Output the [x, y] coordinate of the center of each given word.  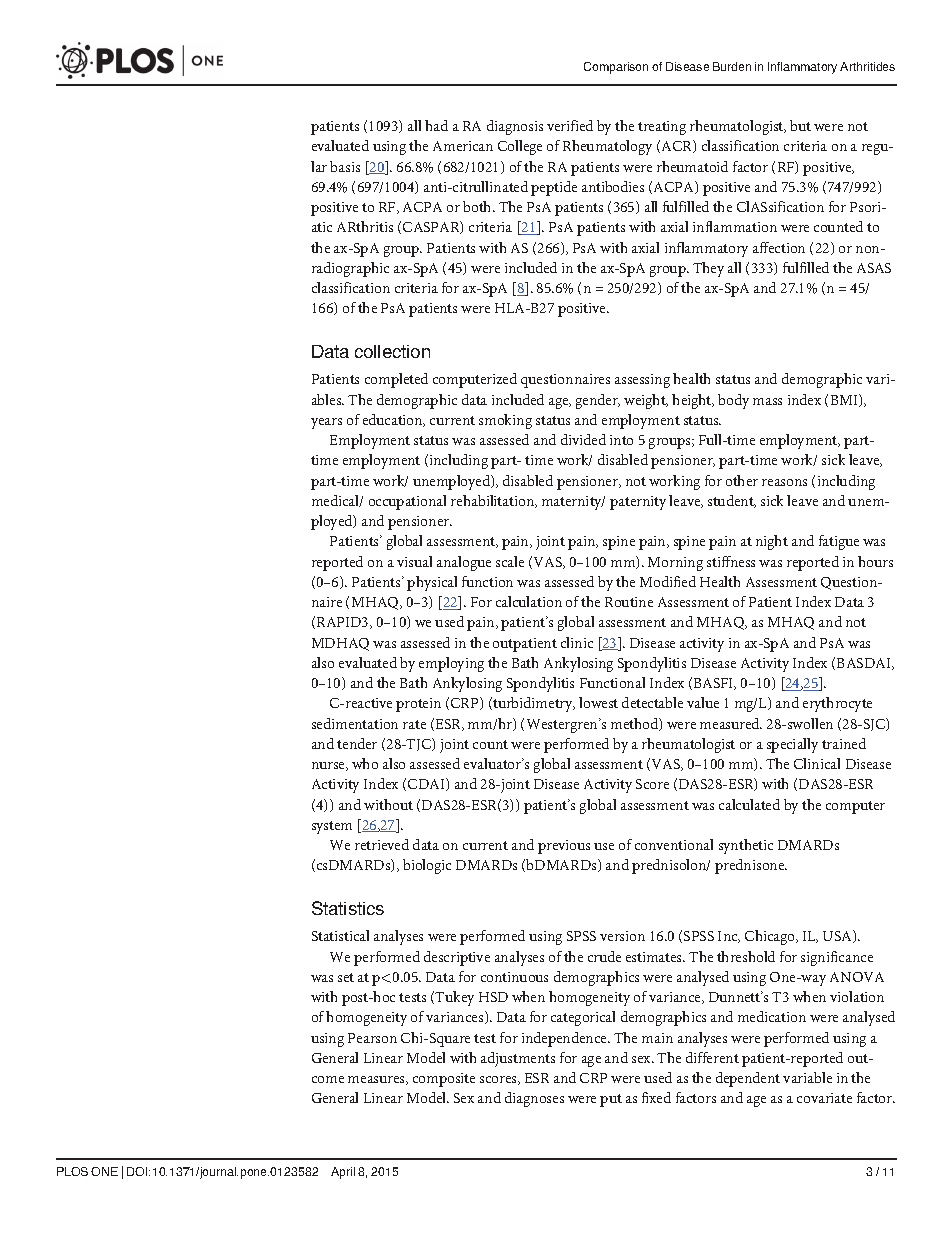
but [800, 125]
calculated [749, 804]
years [326, 423]
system [332, 827]
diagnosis [515, 127]
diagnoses [534, 1099]
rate [414, 724]
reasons [784, 482]
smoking [505, 421]
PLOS [72, 1171]
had [436, 125]
